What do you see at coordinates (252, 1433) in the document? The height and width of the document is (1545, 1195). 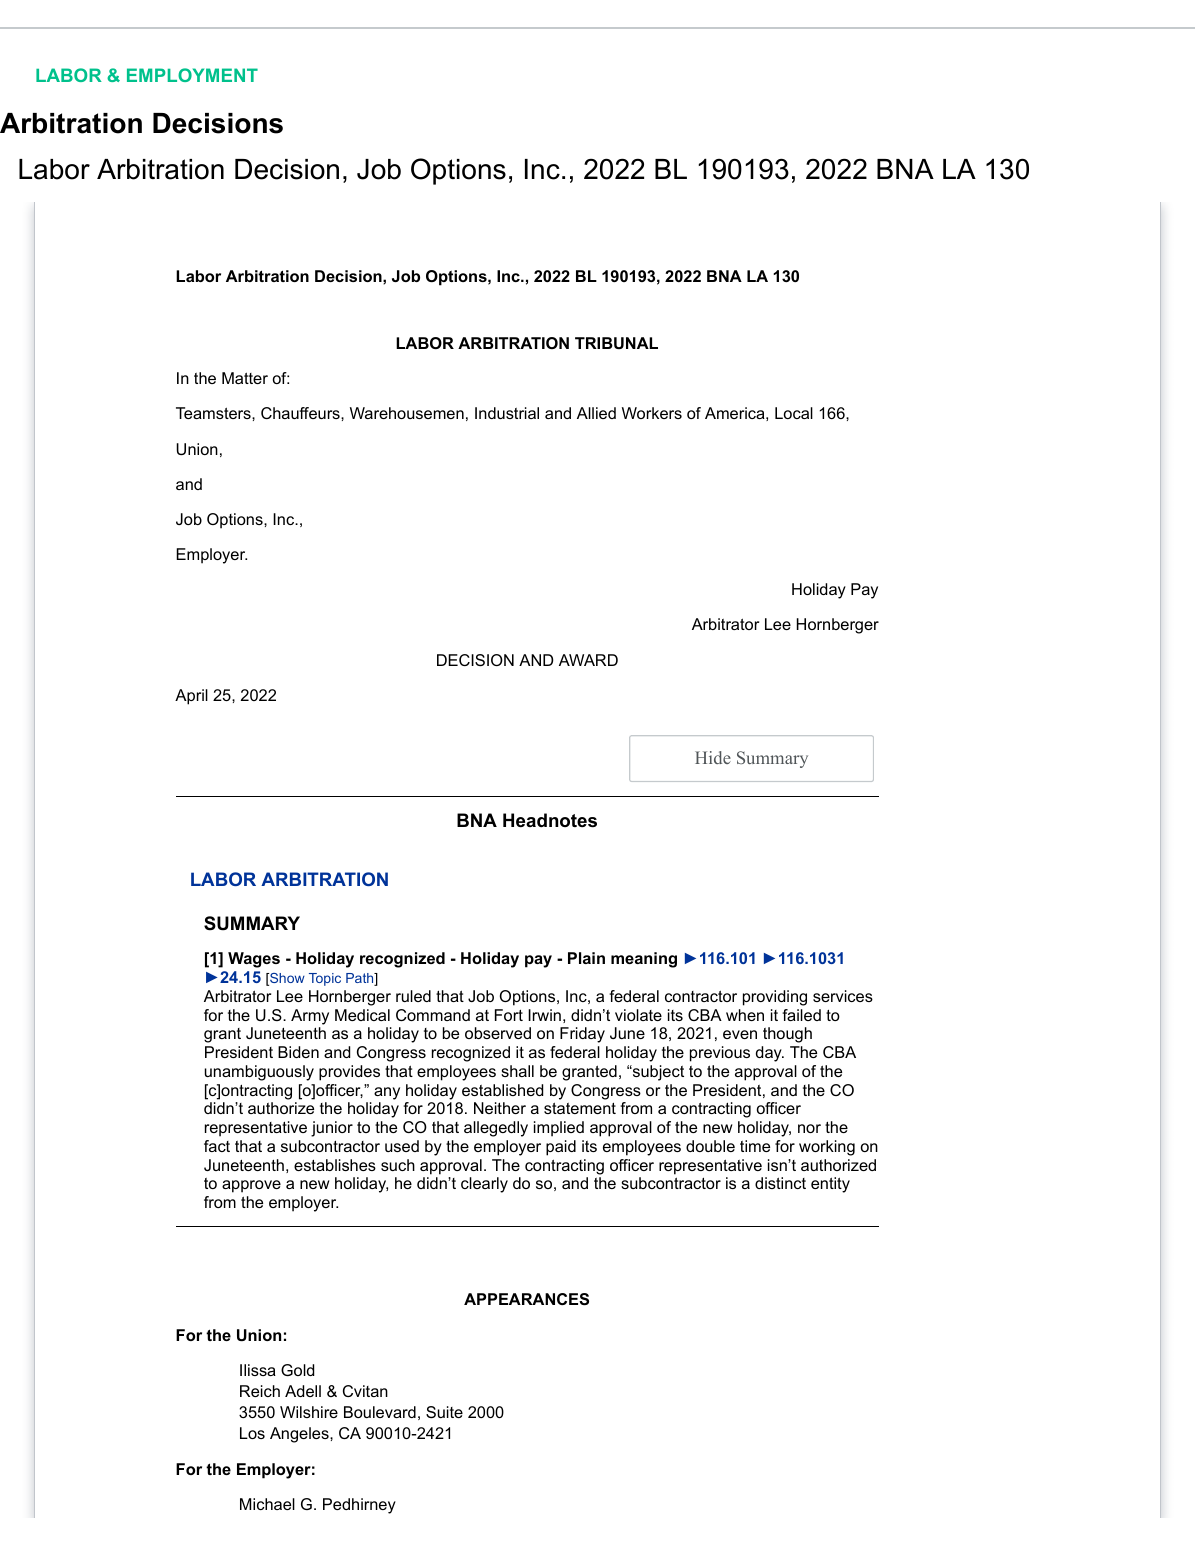 I see `Los` at bounding box center [252, 1433].
